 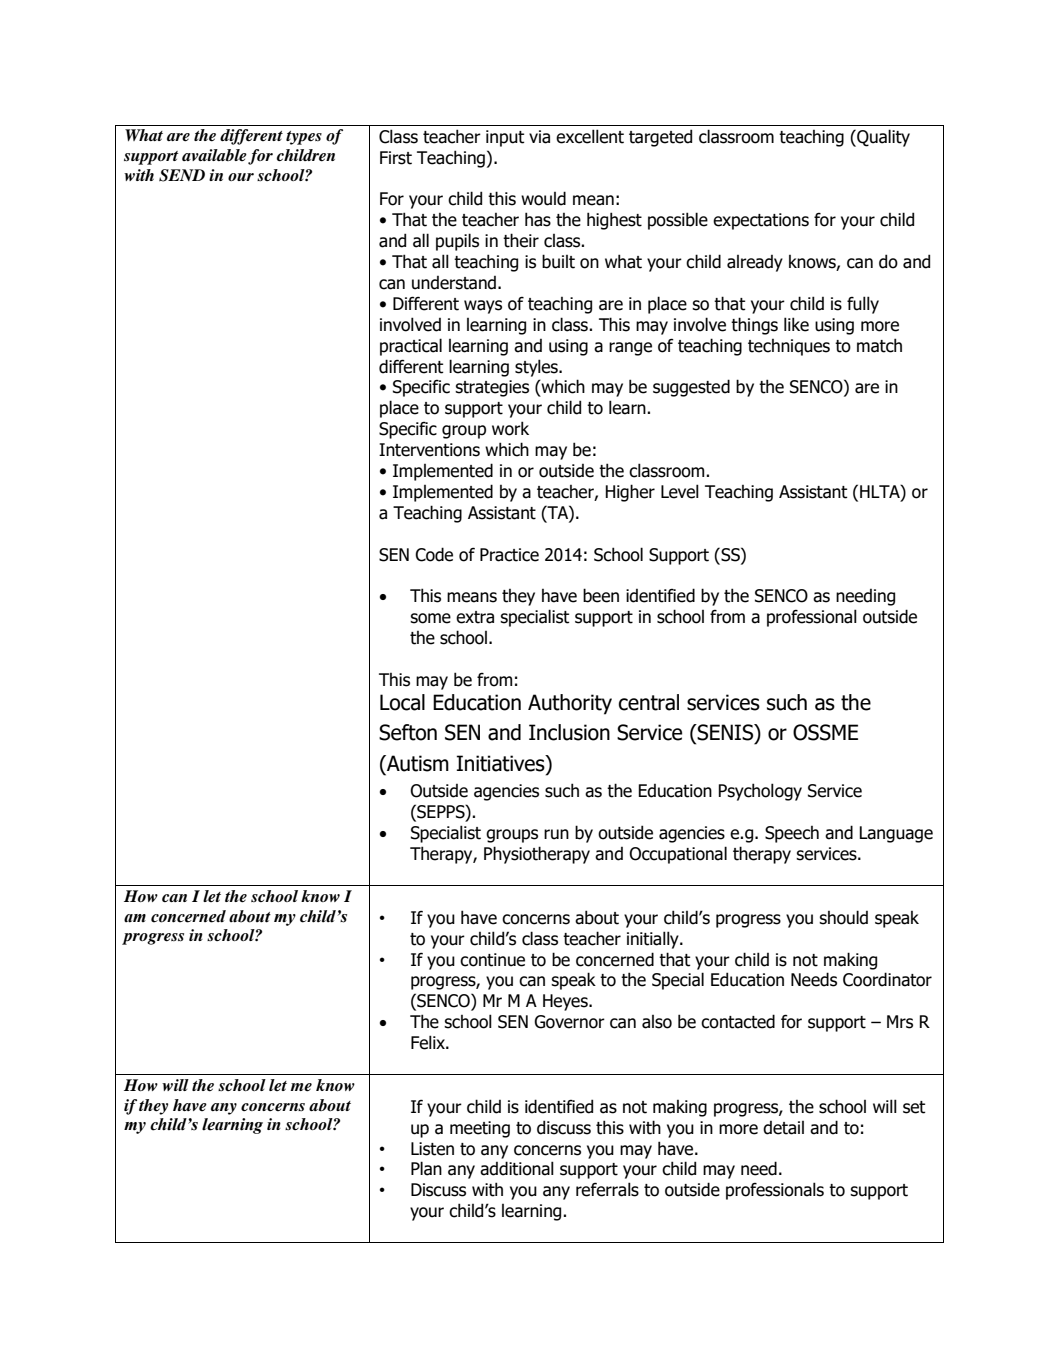 What do you see at coordinates (304, 138) in the page?
I see `types` at bounding box center [304, 138].
